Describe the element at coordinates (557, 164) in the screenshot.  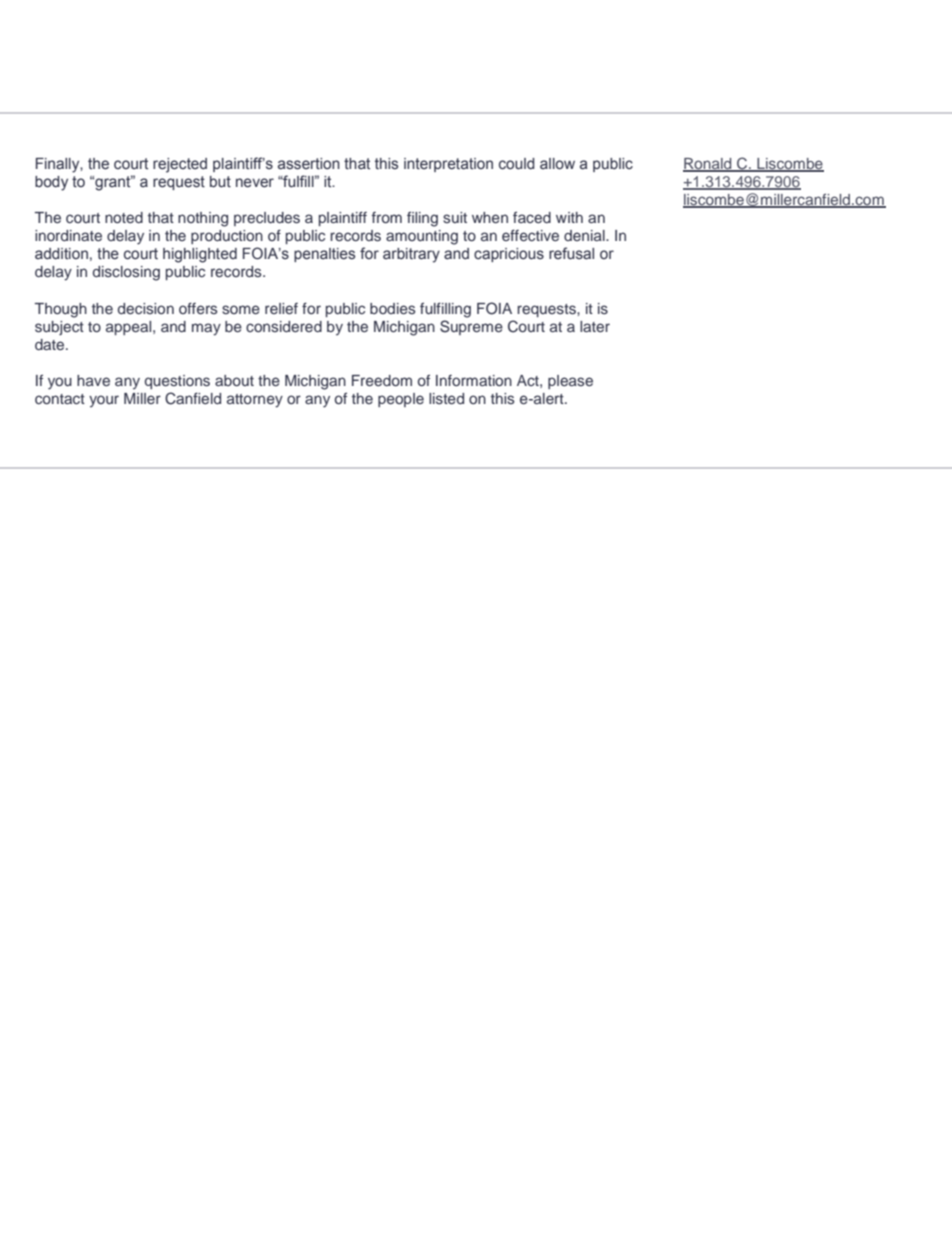
I see `allow` at that location.
